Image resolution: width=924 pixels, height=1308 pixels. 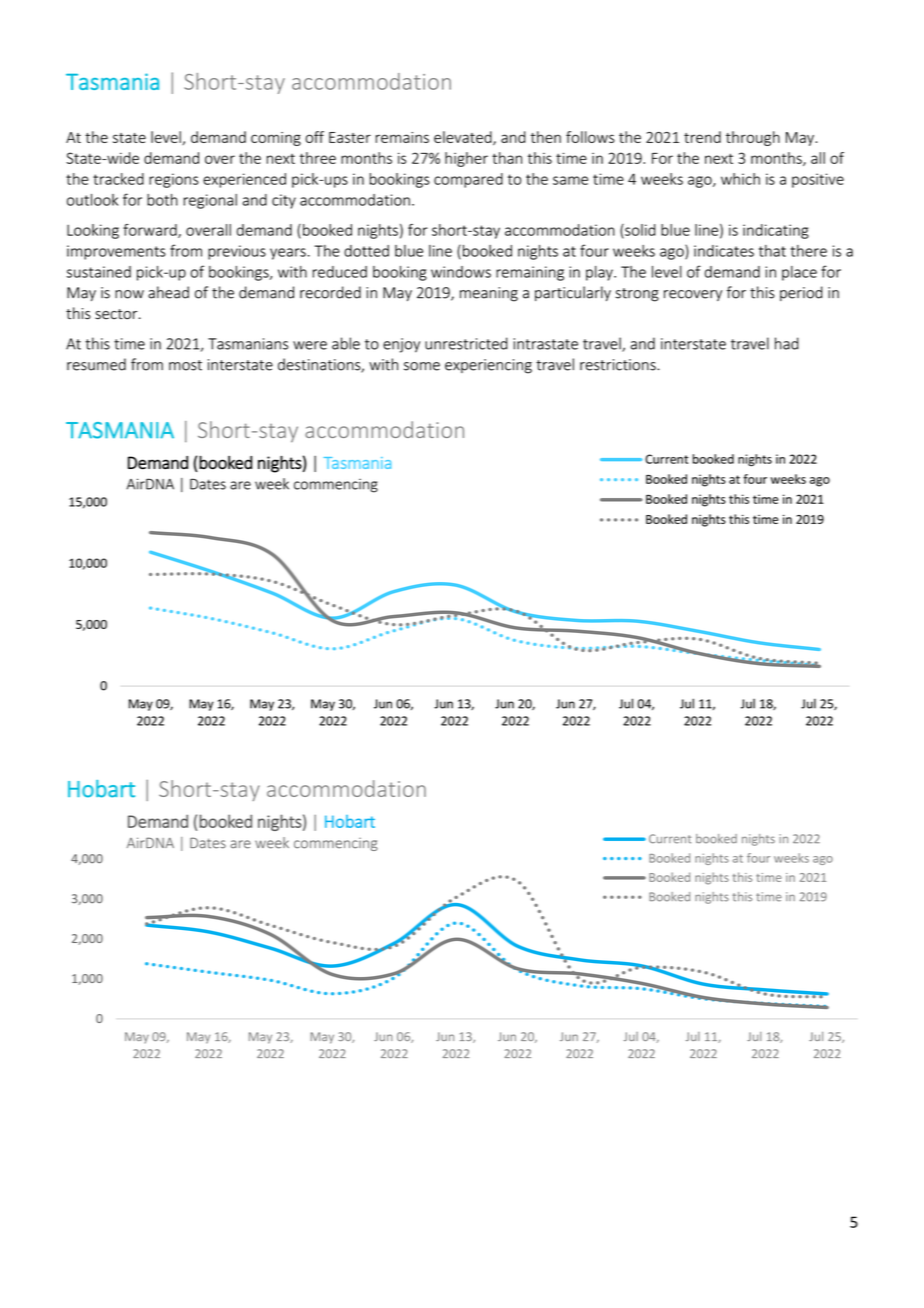 What do you see at coordinates (185, 365) in the document?
I see `most` at bounding box center [185, 365].
